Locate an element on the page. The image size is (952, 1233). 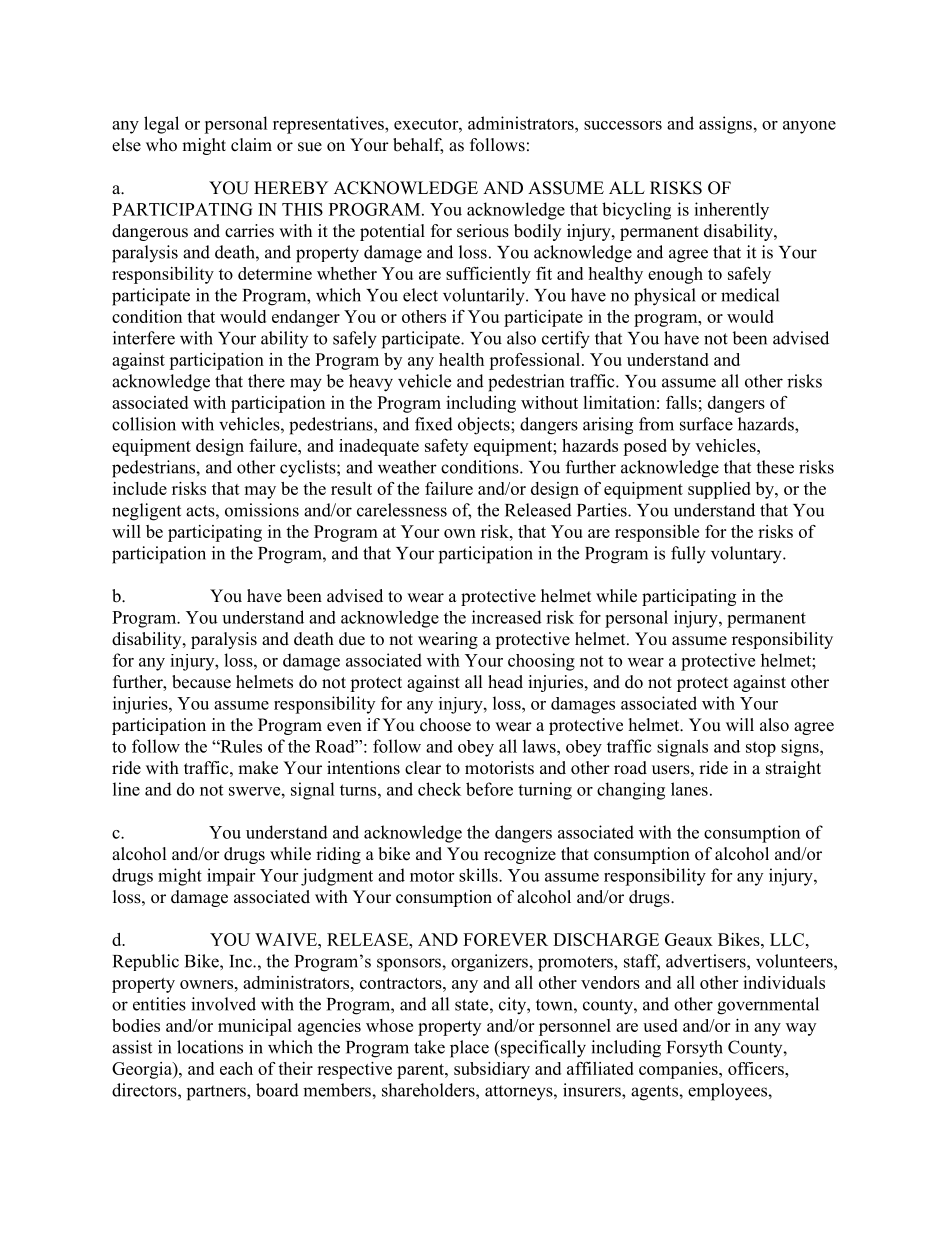
voluntary is located at coordinates (747, 555).
